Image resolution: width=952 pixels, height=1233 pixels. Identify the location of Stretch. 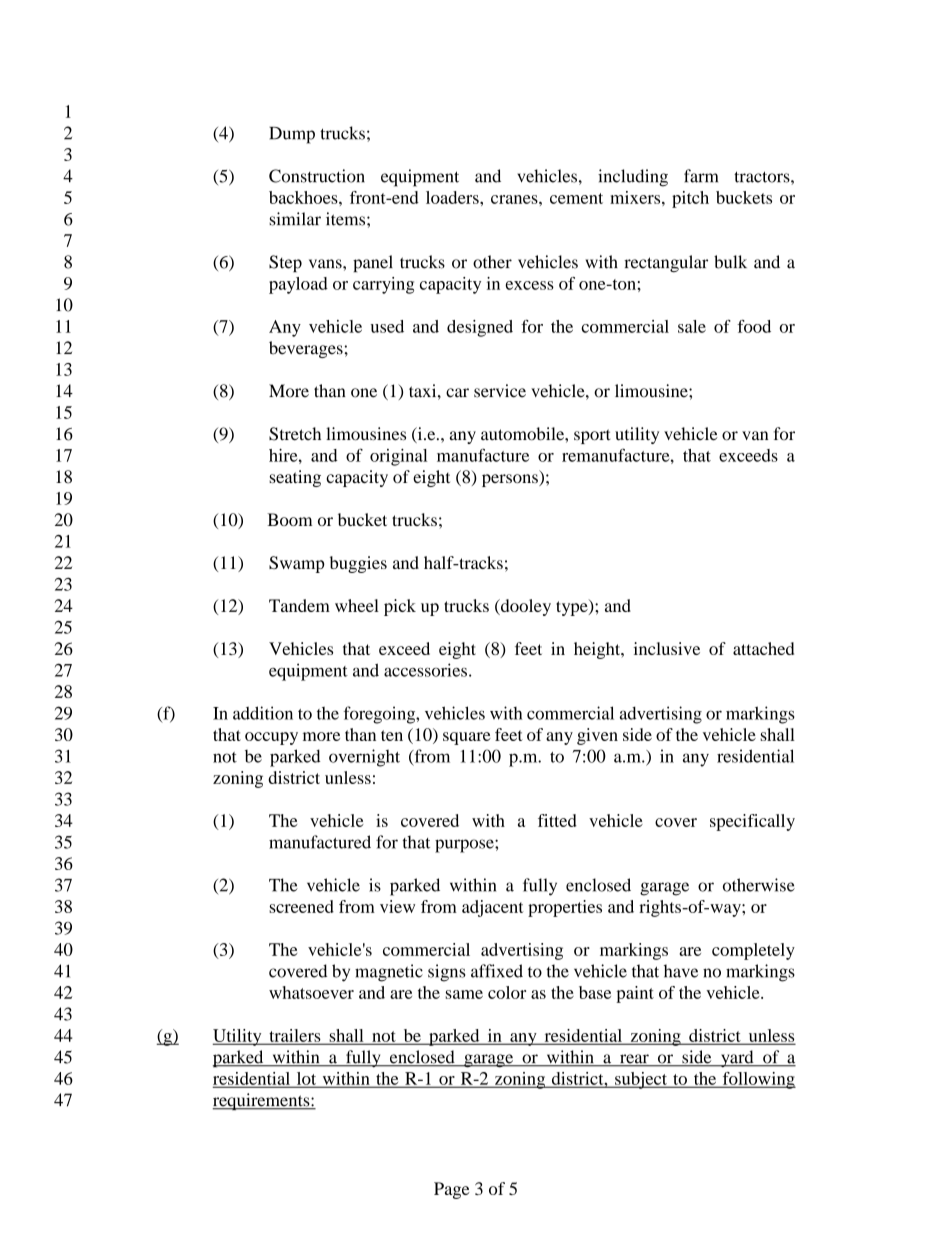
(295, 434).
